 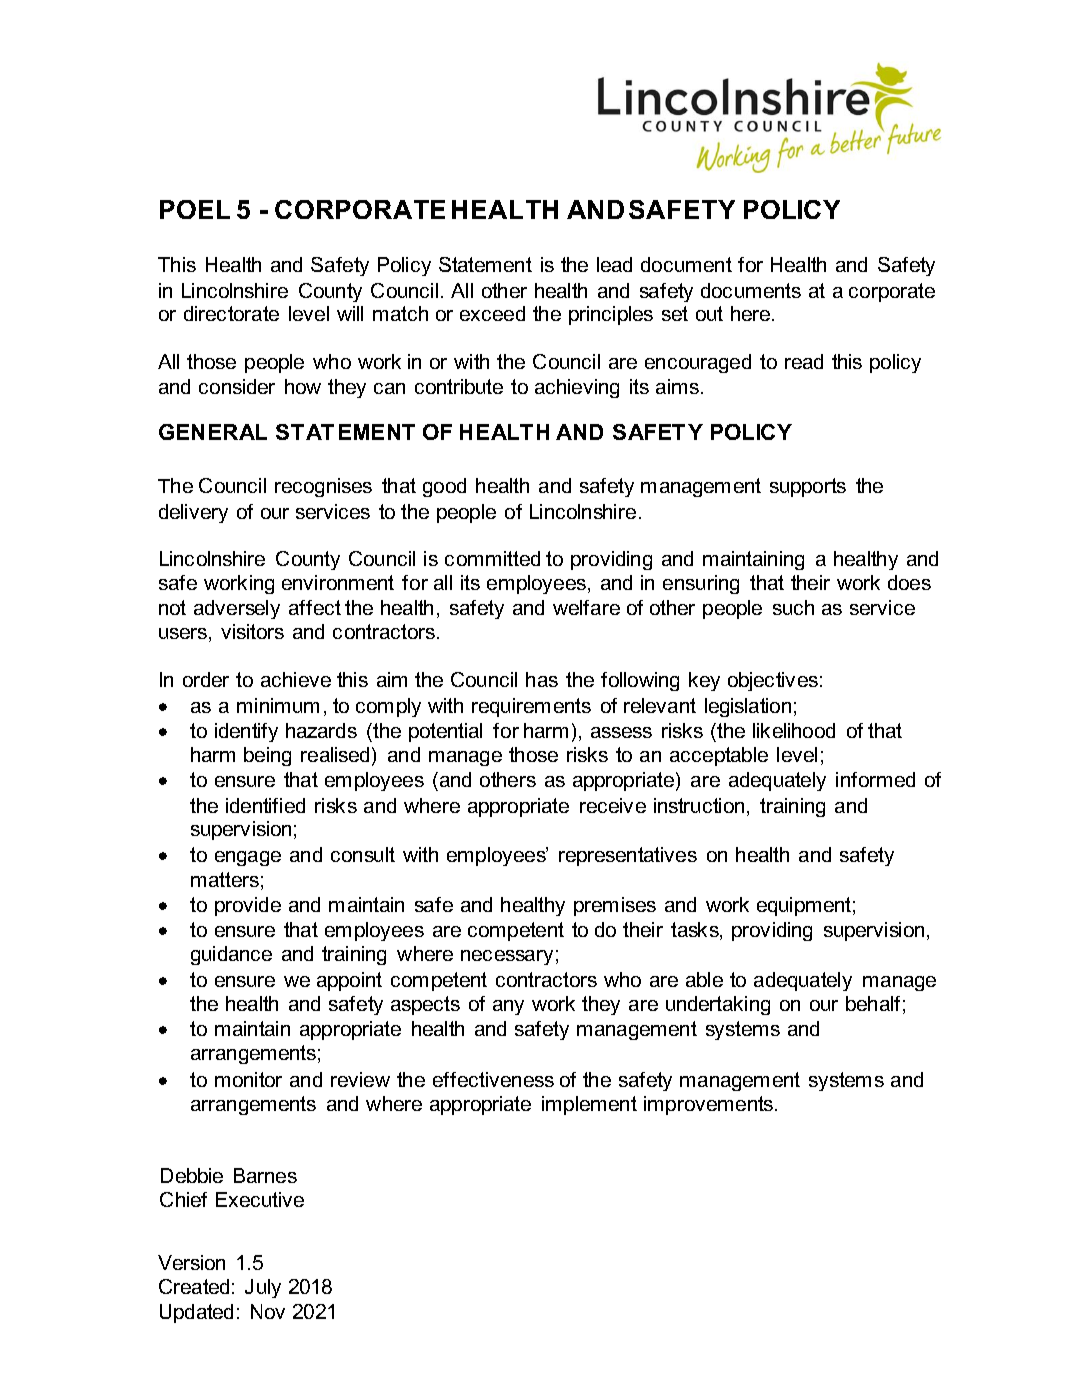 I want to click on read, so click(x=804, y=361).
